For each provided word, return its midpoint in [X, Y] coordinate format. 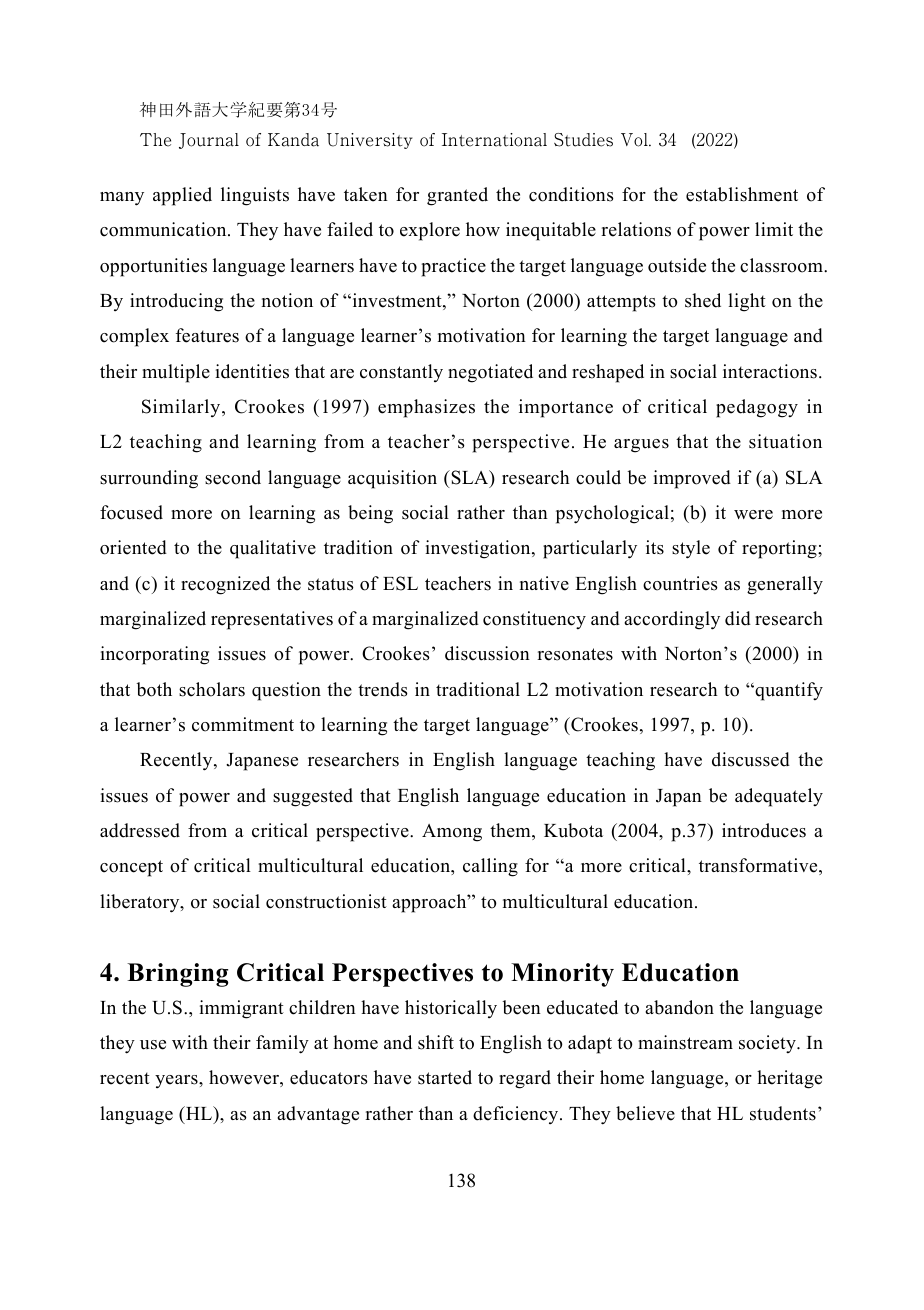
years [177, 1081]
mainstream [685, 1042]
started [445, 1077]
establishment [742, 194]
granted [457, 196]
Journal [209, 141]
